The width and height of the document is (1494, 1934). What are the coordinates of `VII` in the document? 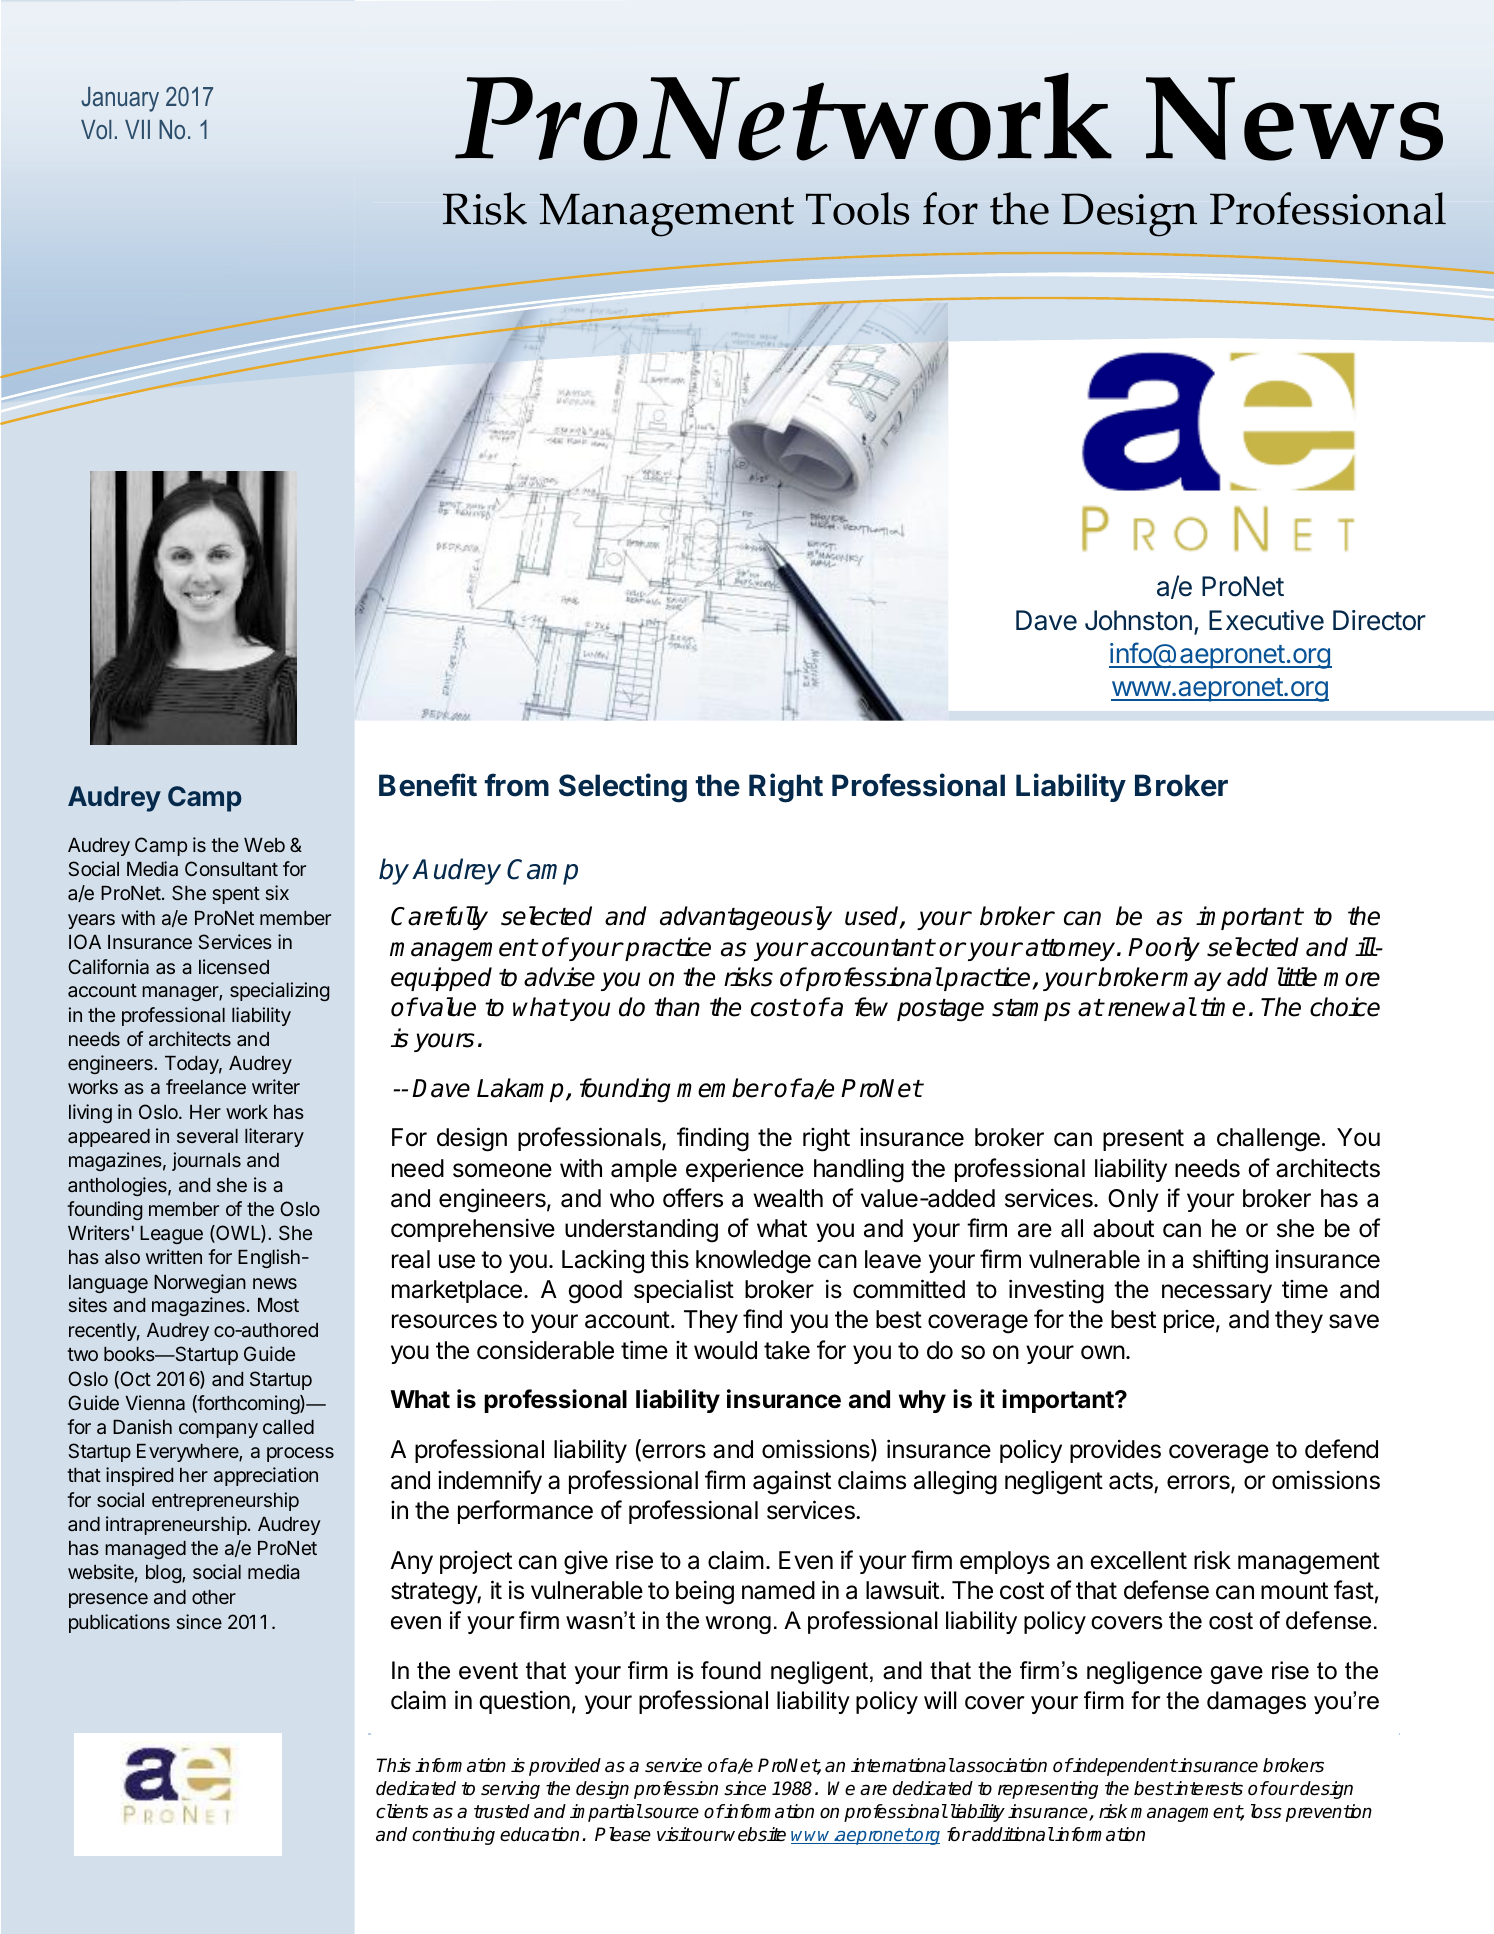 It's located at (137, 129).
